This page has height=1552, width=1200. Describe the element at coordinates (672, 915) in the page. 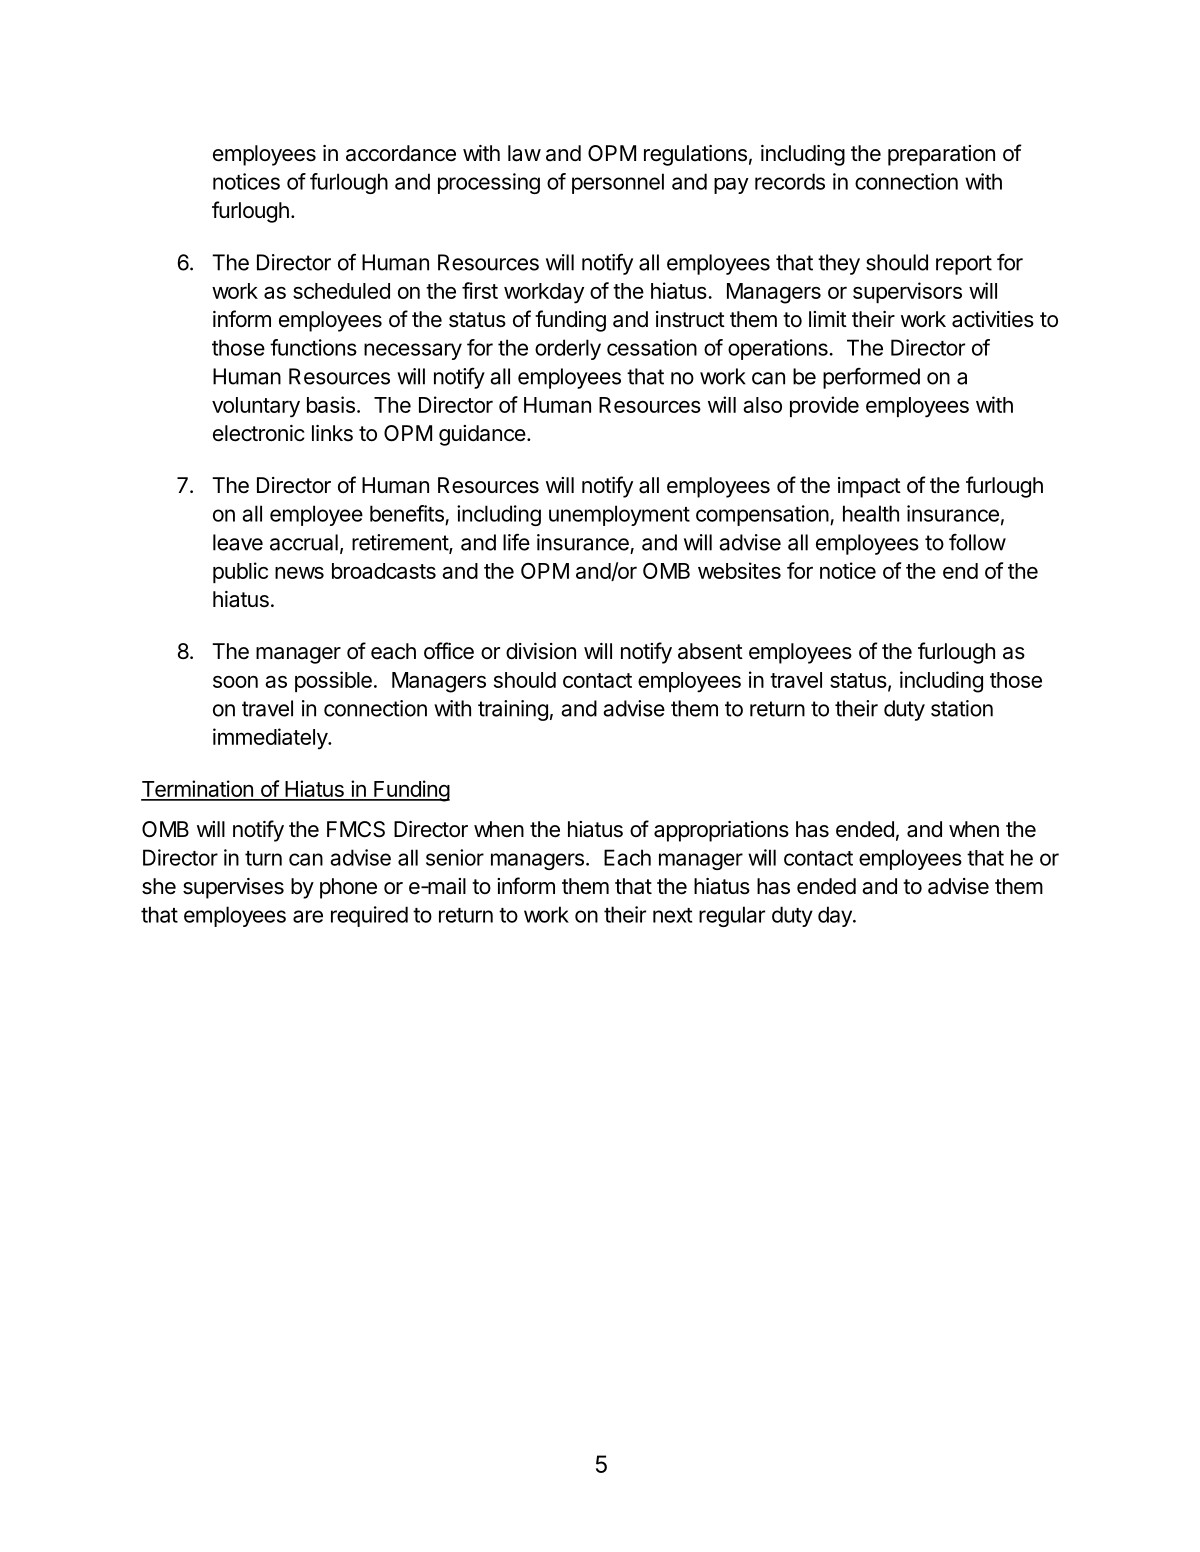

I see `next` at that location.
